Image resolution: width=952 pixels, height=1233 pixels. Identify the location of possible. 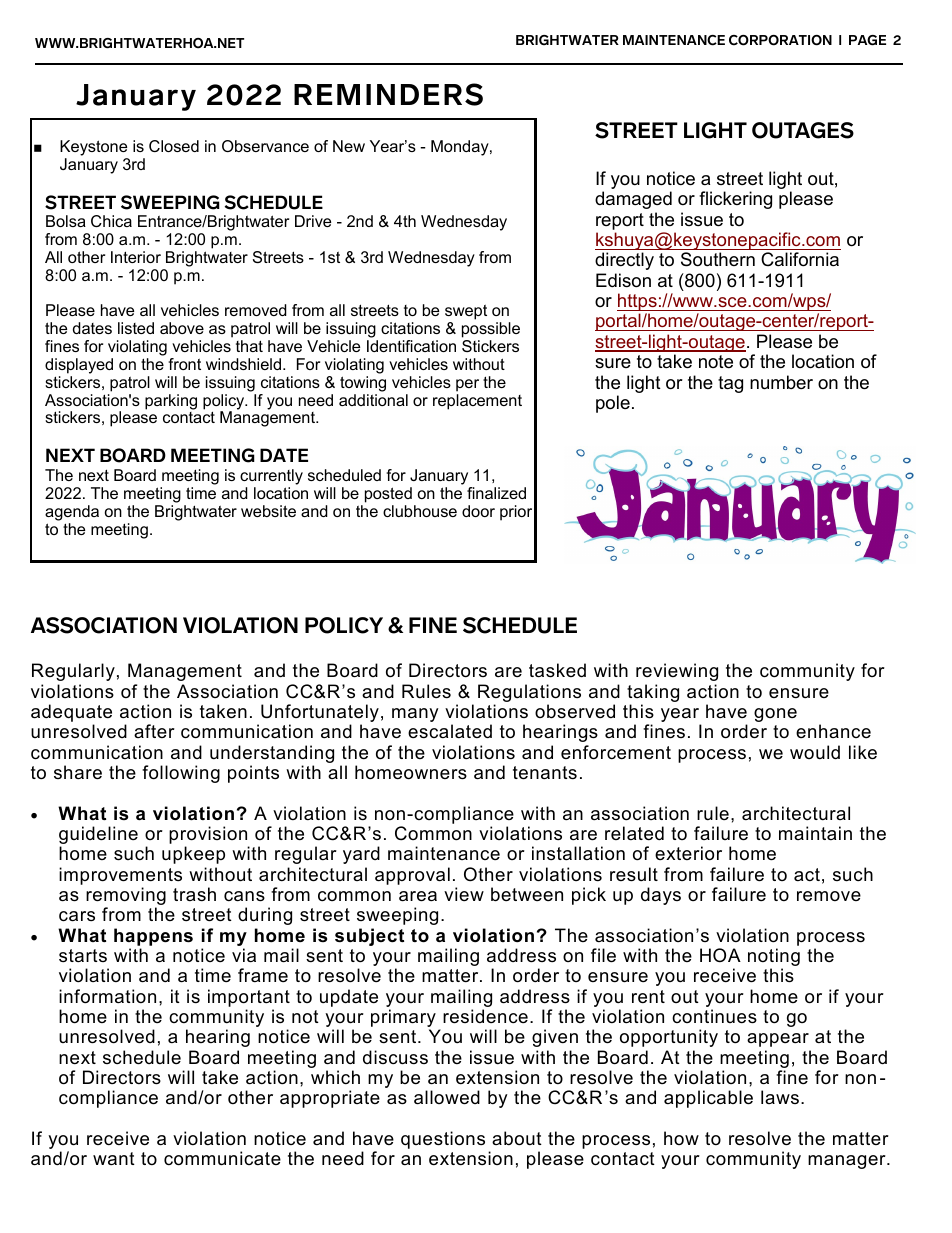
(491, 331).
